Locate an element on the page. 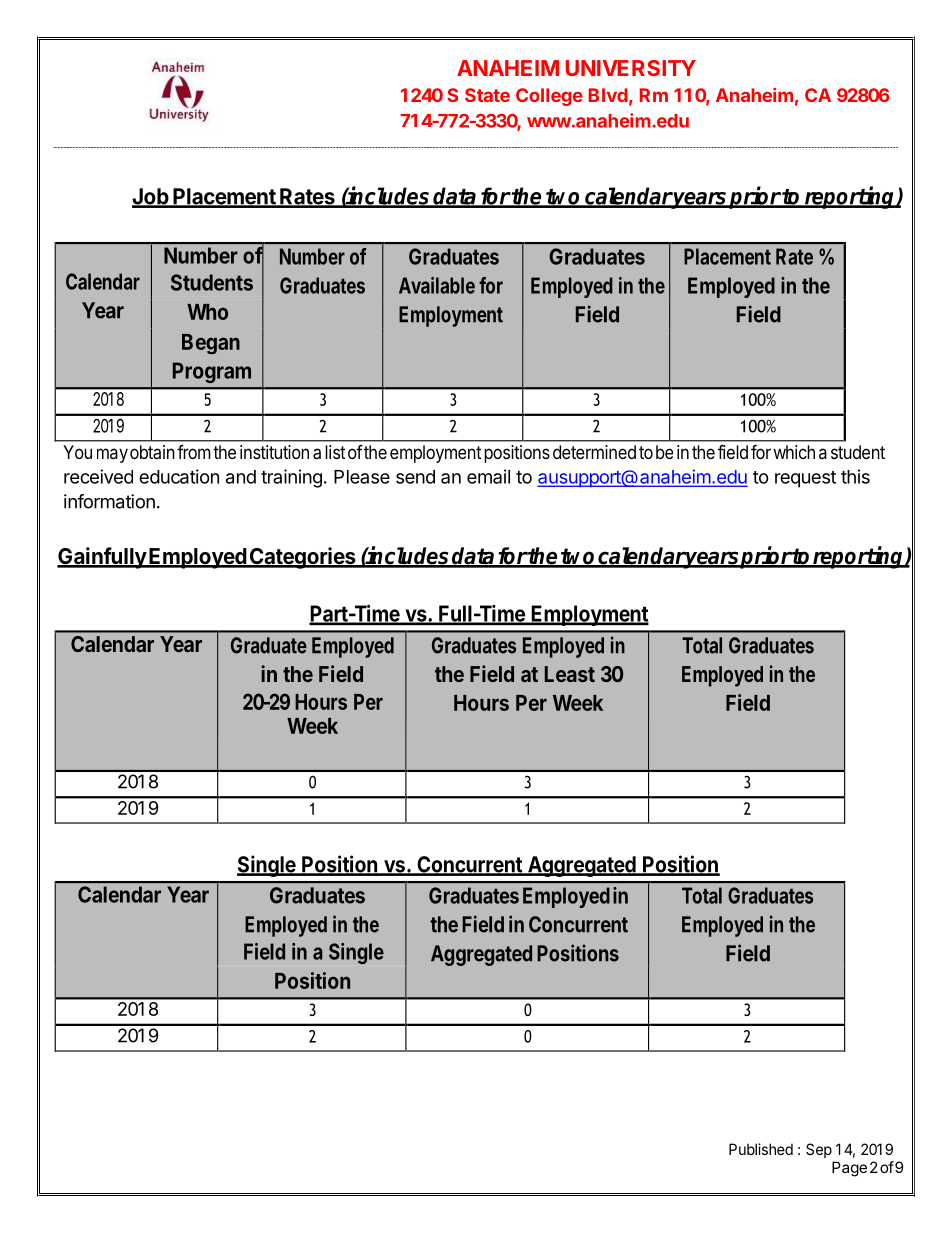 The image size is (952, 1233). Least is located at coordinates (570, 674).
